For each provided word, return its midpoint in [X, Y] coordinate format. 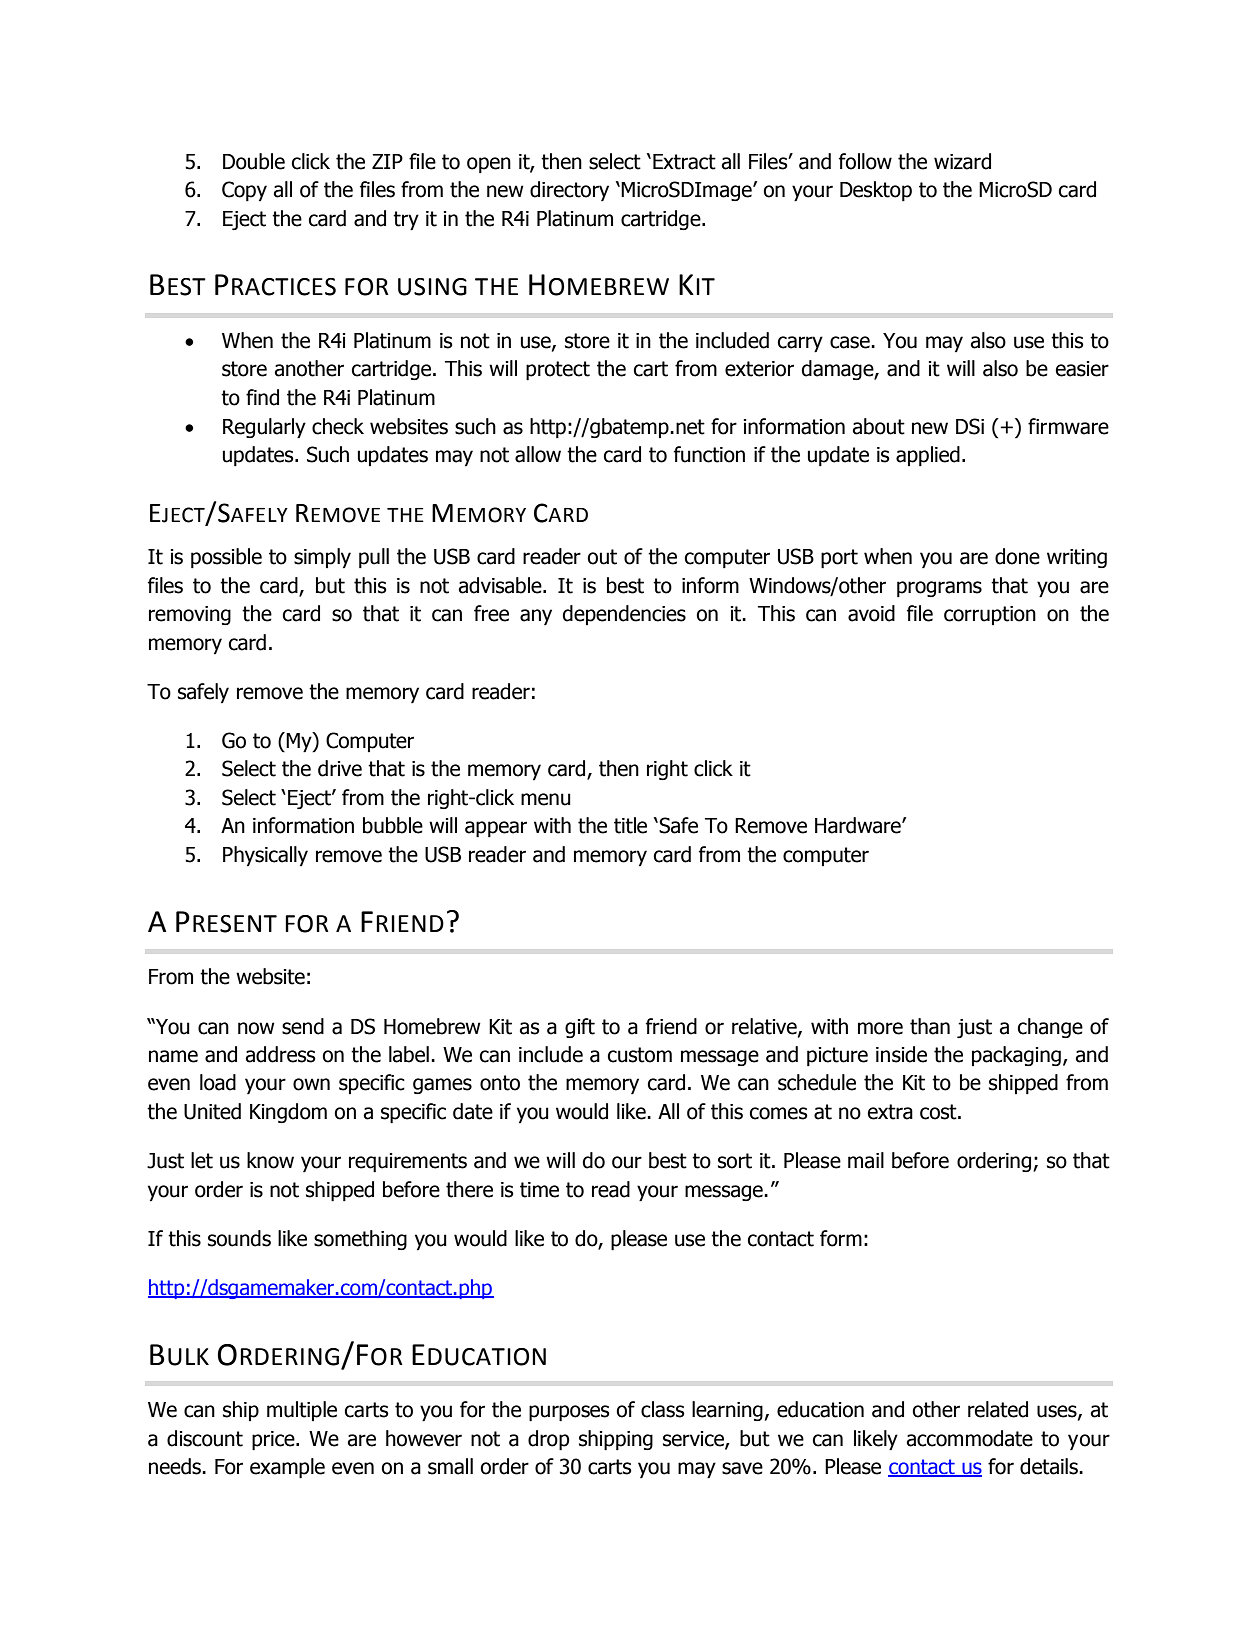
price [274, 1441]
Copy [244, 191]
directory [569, 191]
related [998, 1409]
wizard [962, 161]
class [663, 1409]
